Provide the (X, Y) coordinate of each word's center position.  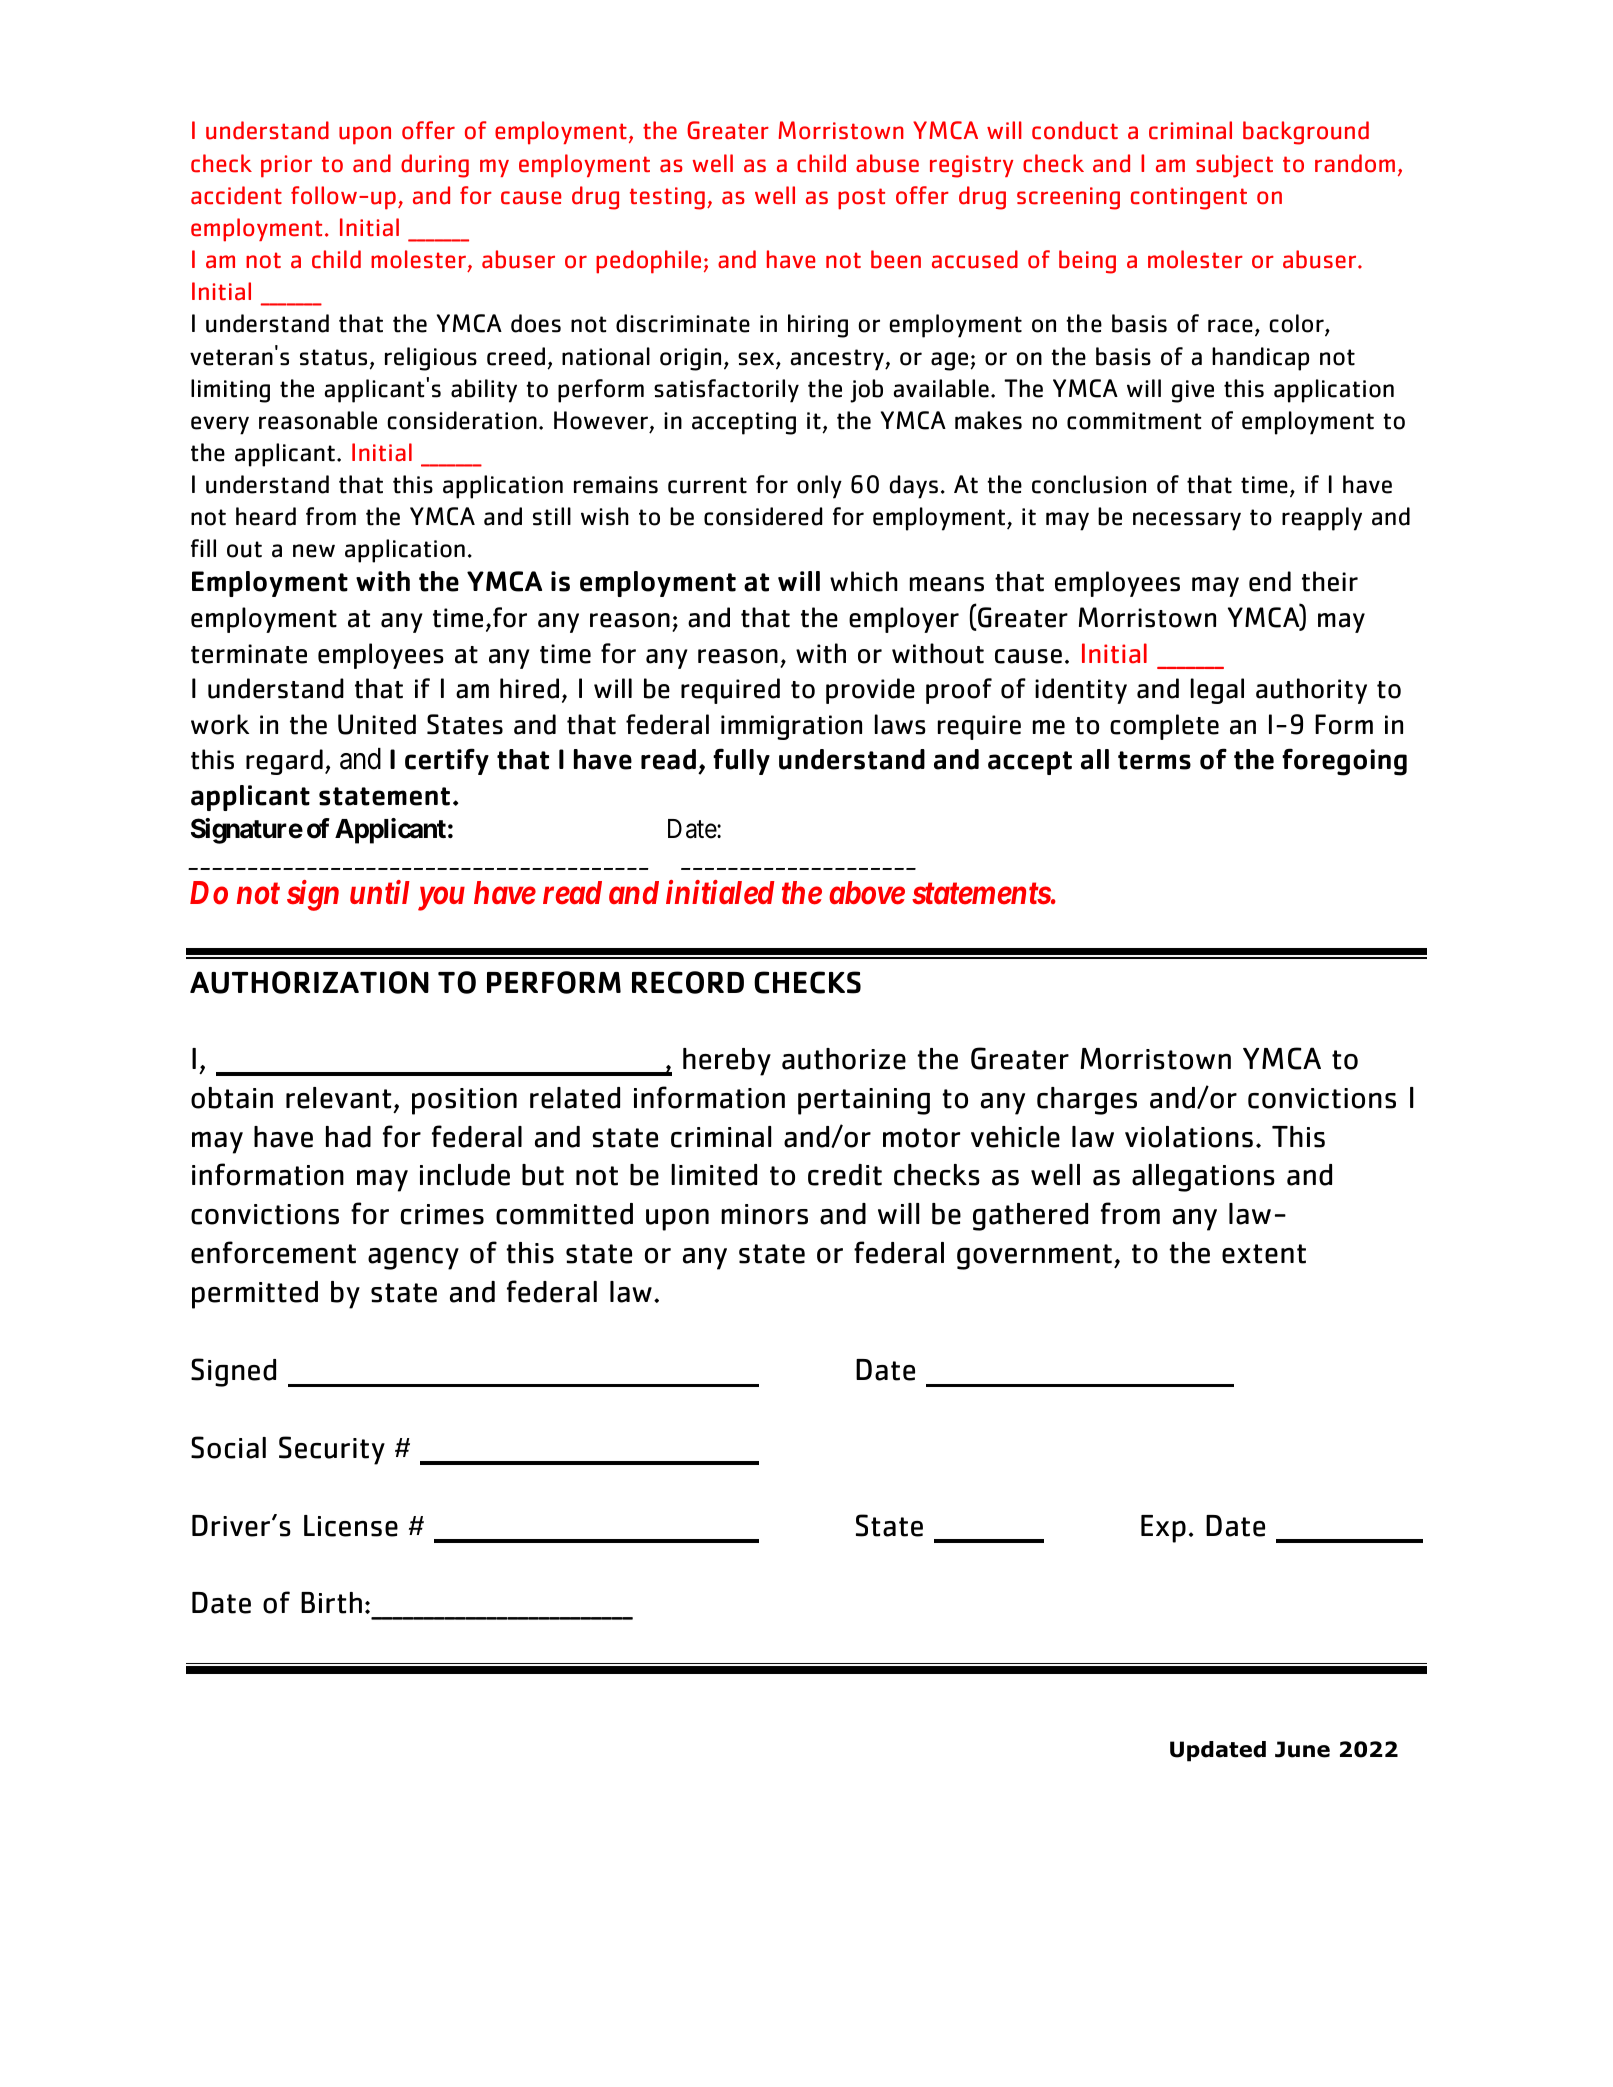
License (351, 1526)
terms (1154, 760)
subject (1234, 166)
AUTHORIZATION (309, 982)
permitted (255, 1295)
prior (286, 166)
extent (1264, 1254)
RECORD (688, 982)
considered (763, 516)
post (861, 199)
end (1270, 581)
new (314, 551)
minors (764, 1214)
